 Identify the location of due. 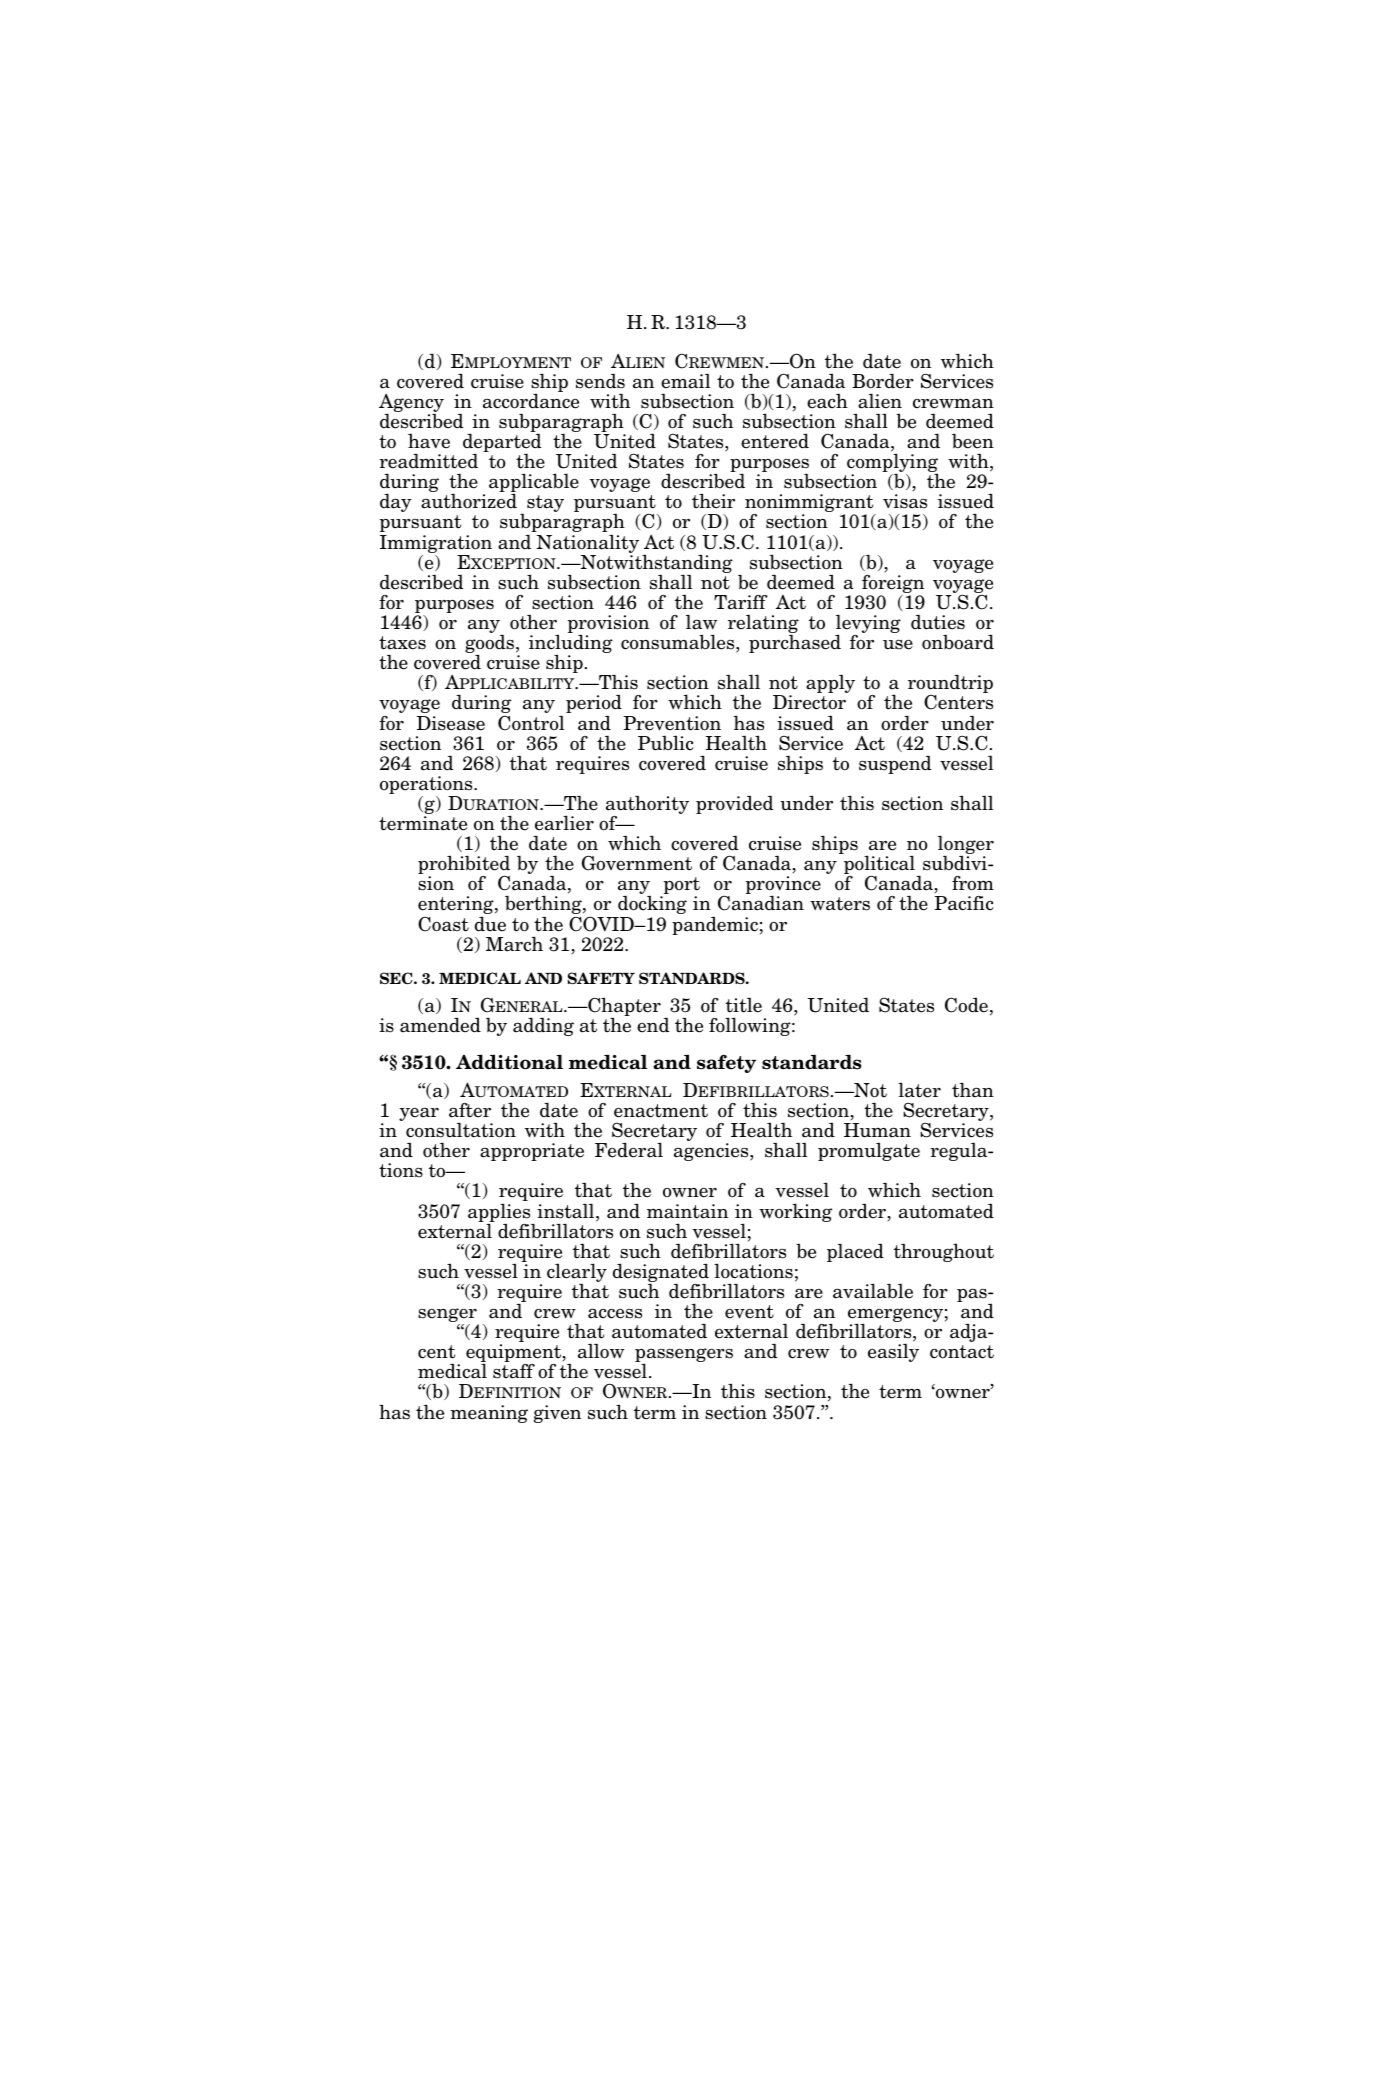
(490, 924).
